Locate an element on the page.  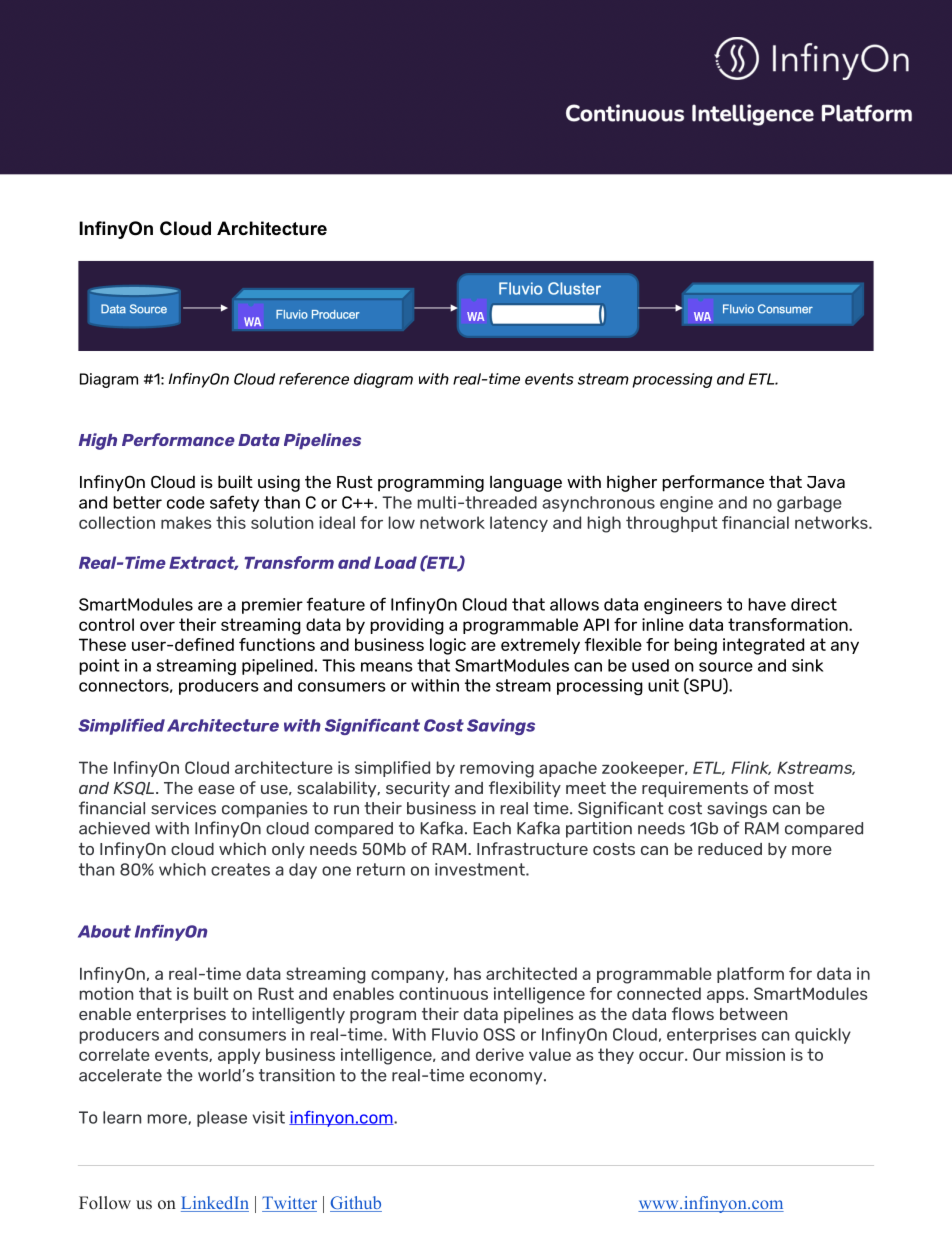
Java is located at coordinates (826, 482).
